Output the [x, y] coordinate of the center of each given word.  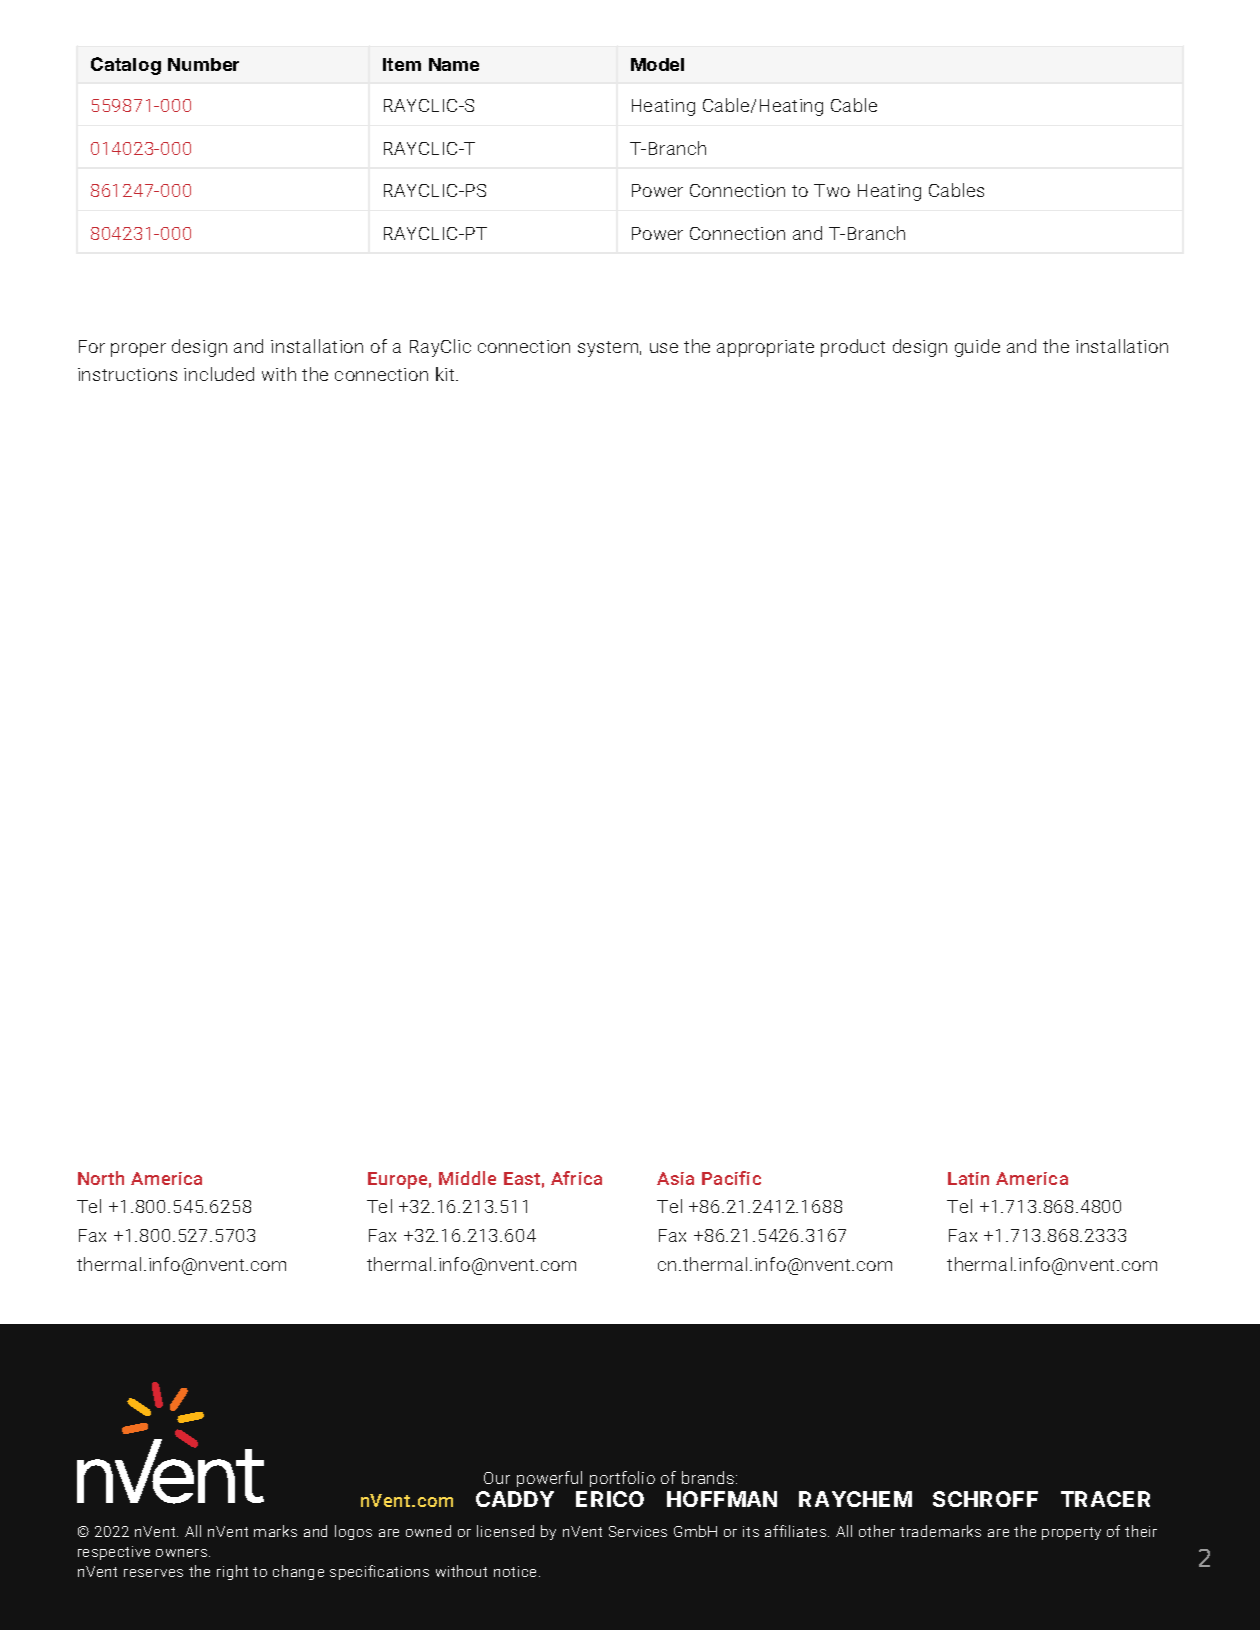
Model [657, 64]
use [664, 348]
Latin [968, 1178]
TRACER [1105, 1499]
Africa [576, 1178]
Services [638, 1531]
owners [183, 1553]
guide [977, 348]
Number [203, 64]
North [101, 1178]
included [219, 374]
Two [832, 190]
